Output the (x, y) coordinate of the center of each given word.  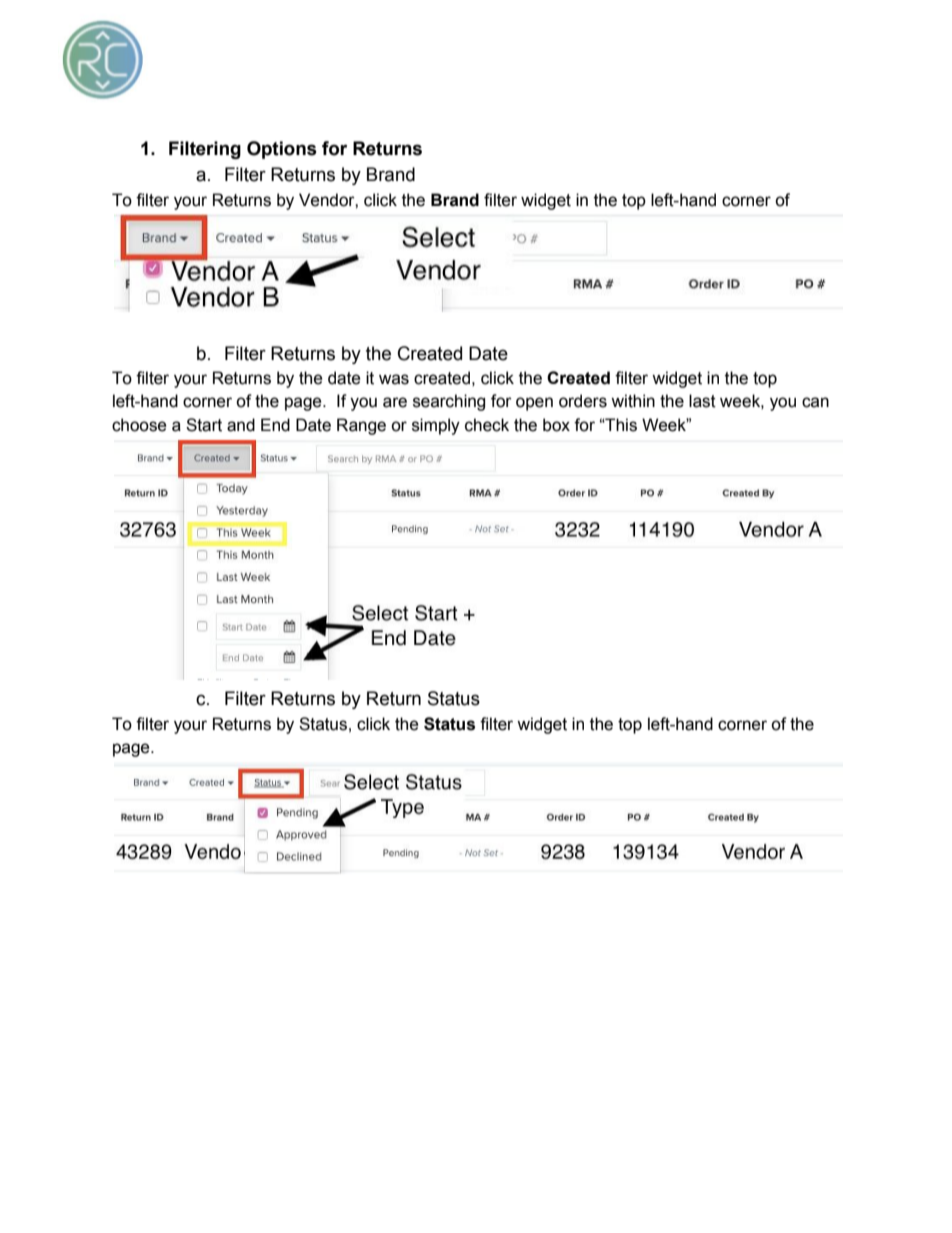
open (534, 404)
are (395, 402)
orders (583, 401)
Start (204, 425)
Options (282, 150)
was (394, 379)
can (815, 402)
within (633, 401)
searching (449, 402)
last (702, 401)
